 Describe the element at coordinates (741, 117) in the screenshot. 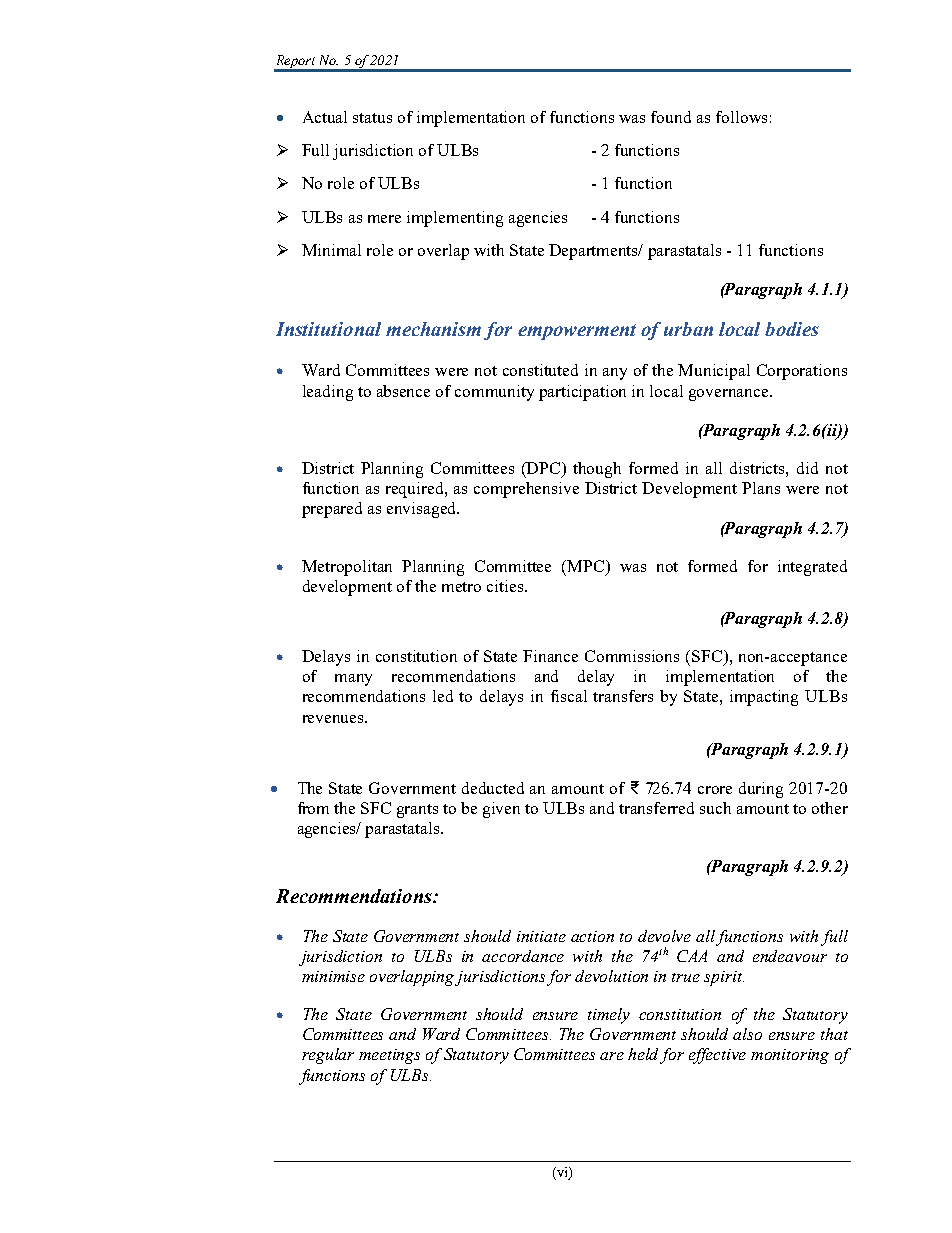

I see `follows` at that location.
